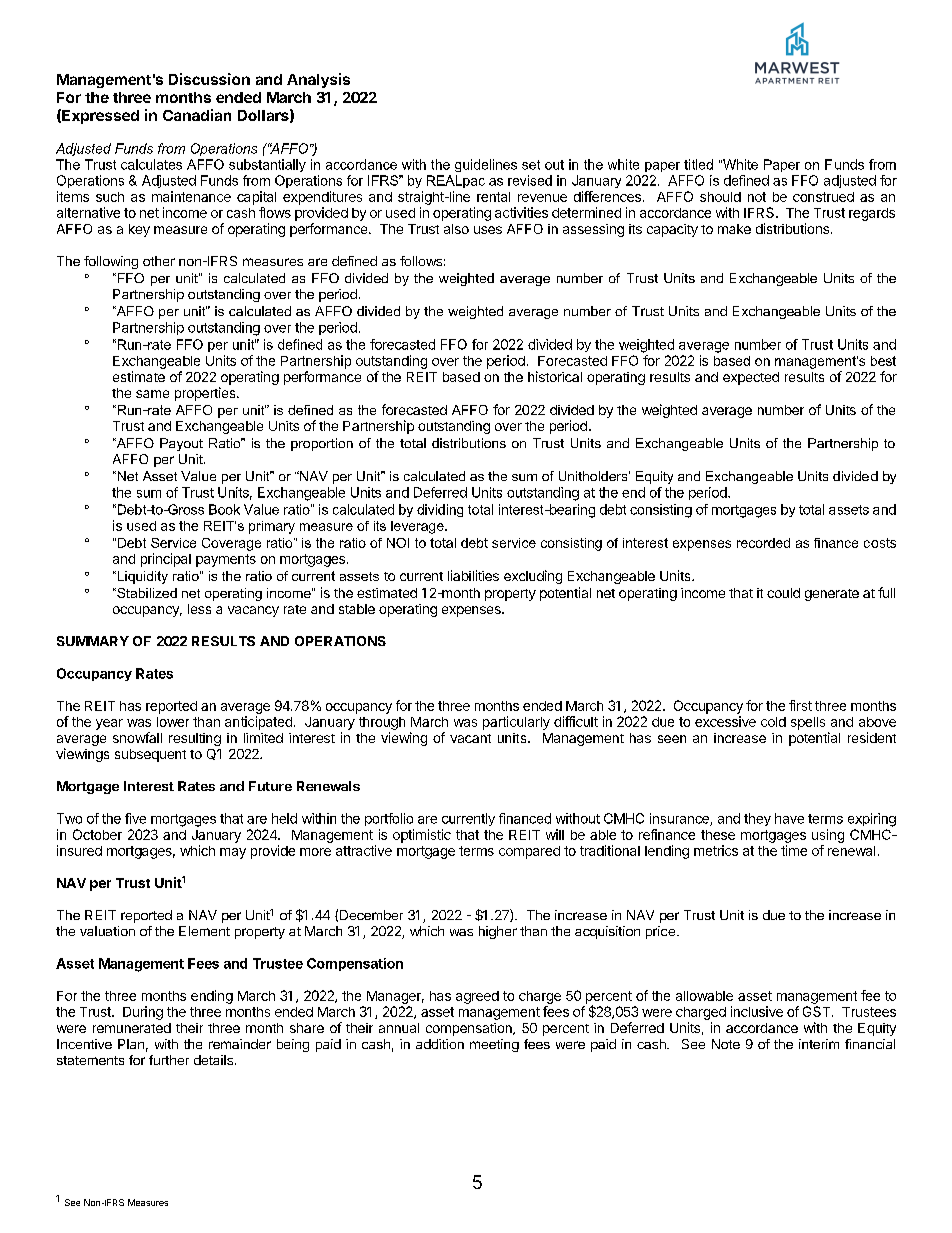  Describe the element at coordinates (819, 1044) in the document. I see `interim` at that location.
